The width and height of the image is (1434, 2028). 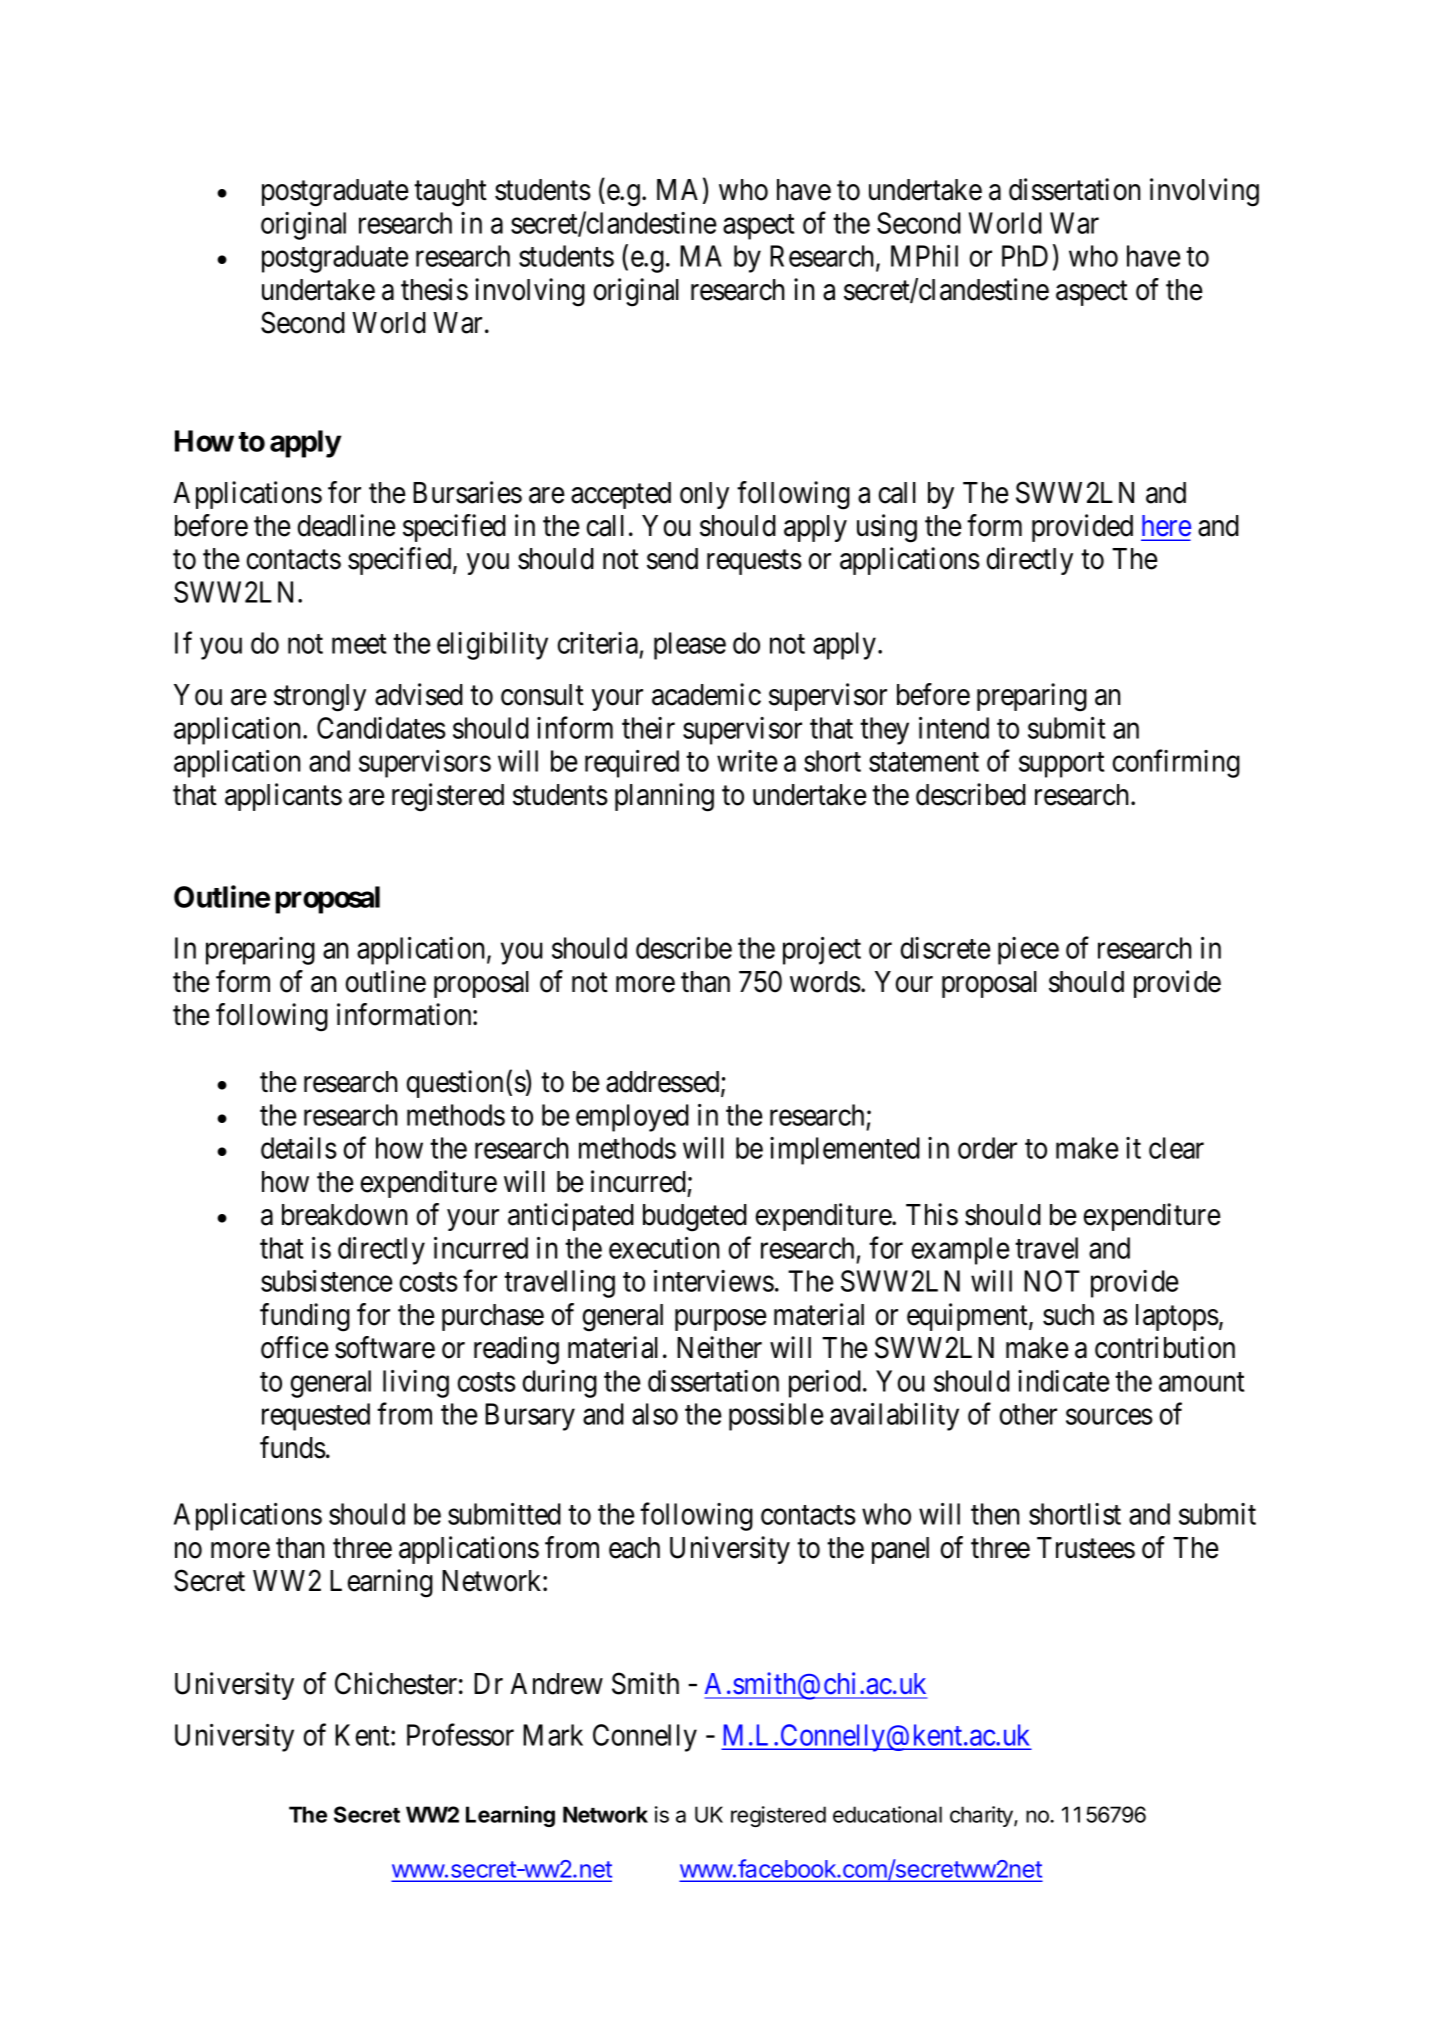 I want to click on Professor, so click(x=460, y=1734).
